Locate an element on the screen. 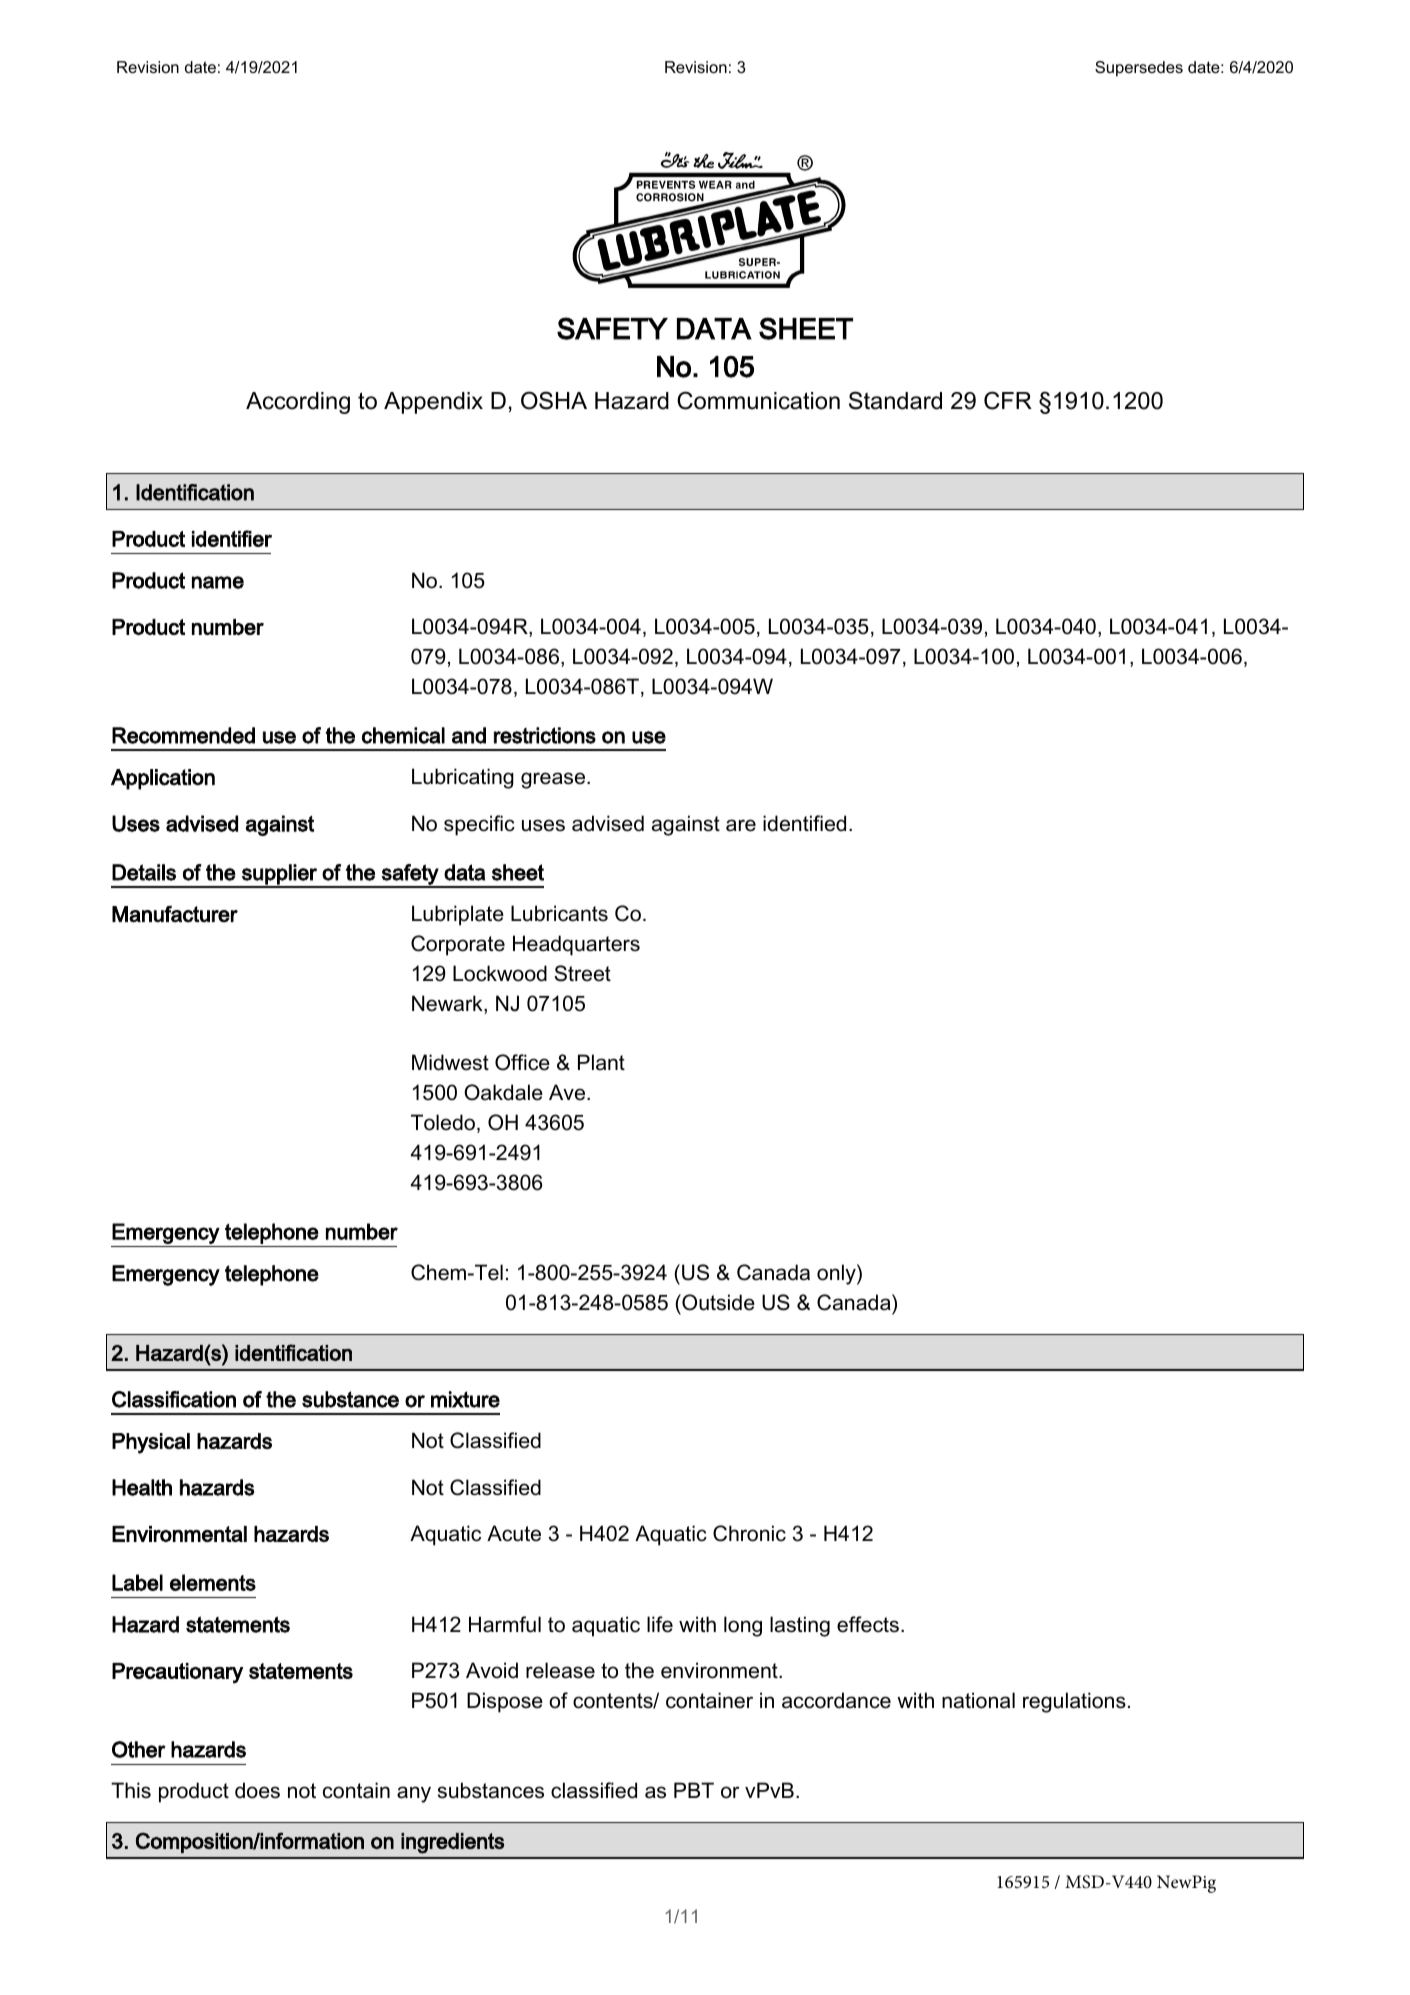 This screenshot has width=1410, height=1995. Supersedes is located at coordinates (1139, 69).
